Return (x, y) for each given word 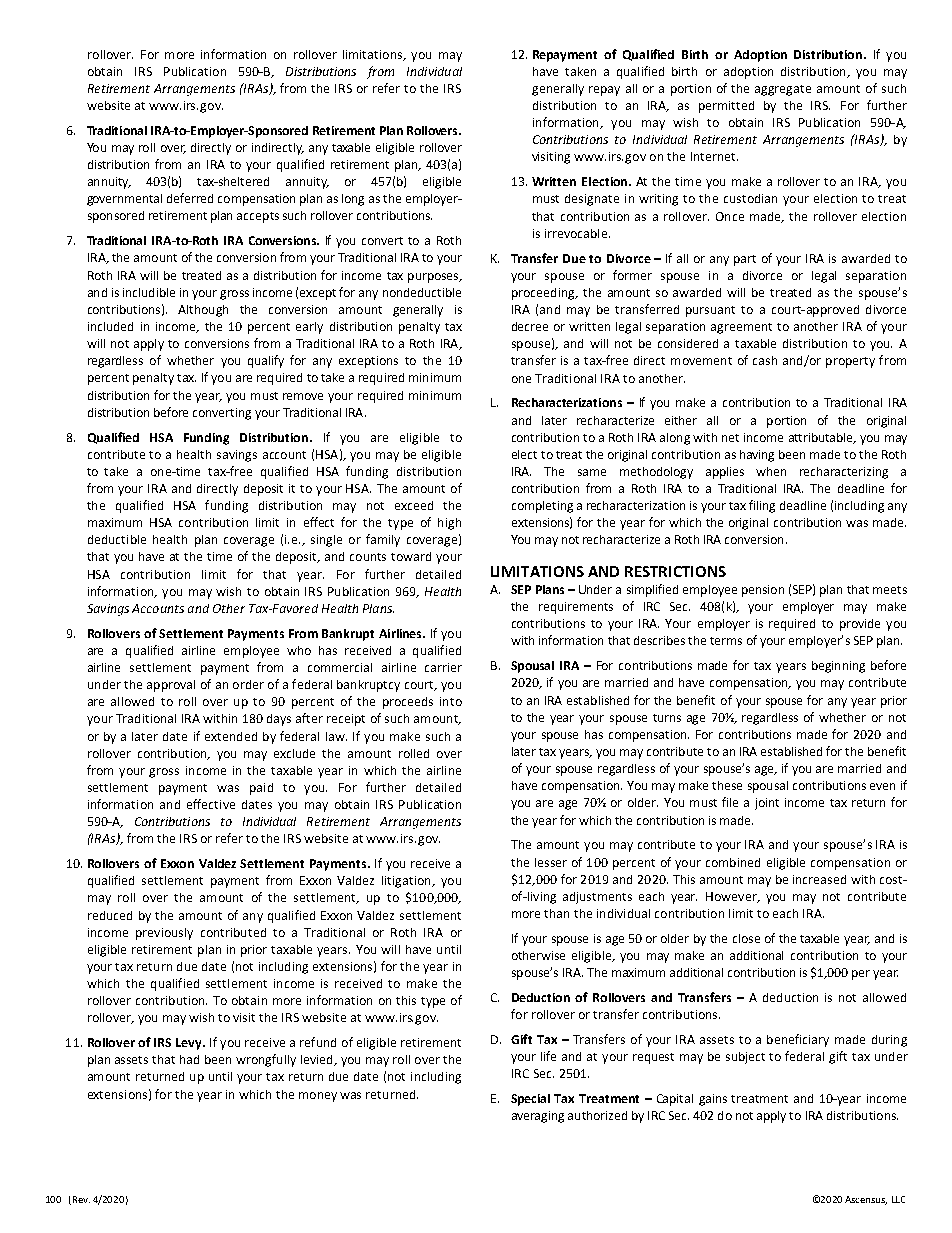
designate (592, 200)
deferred (190, 198)
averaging (538, 1117)
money (318, 1097)
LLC (898, 1199)
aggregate (783, 90)
